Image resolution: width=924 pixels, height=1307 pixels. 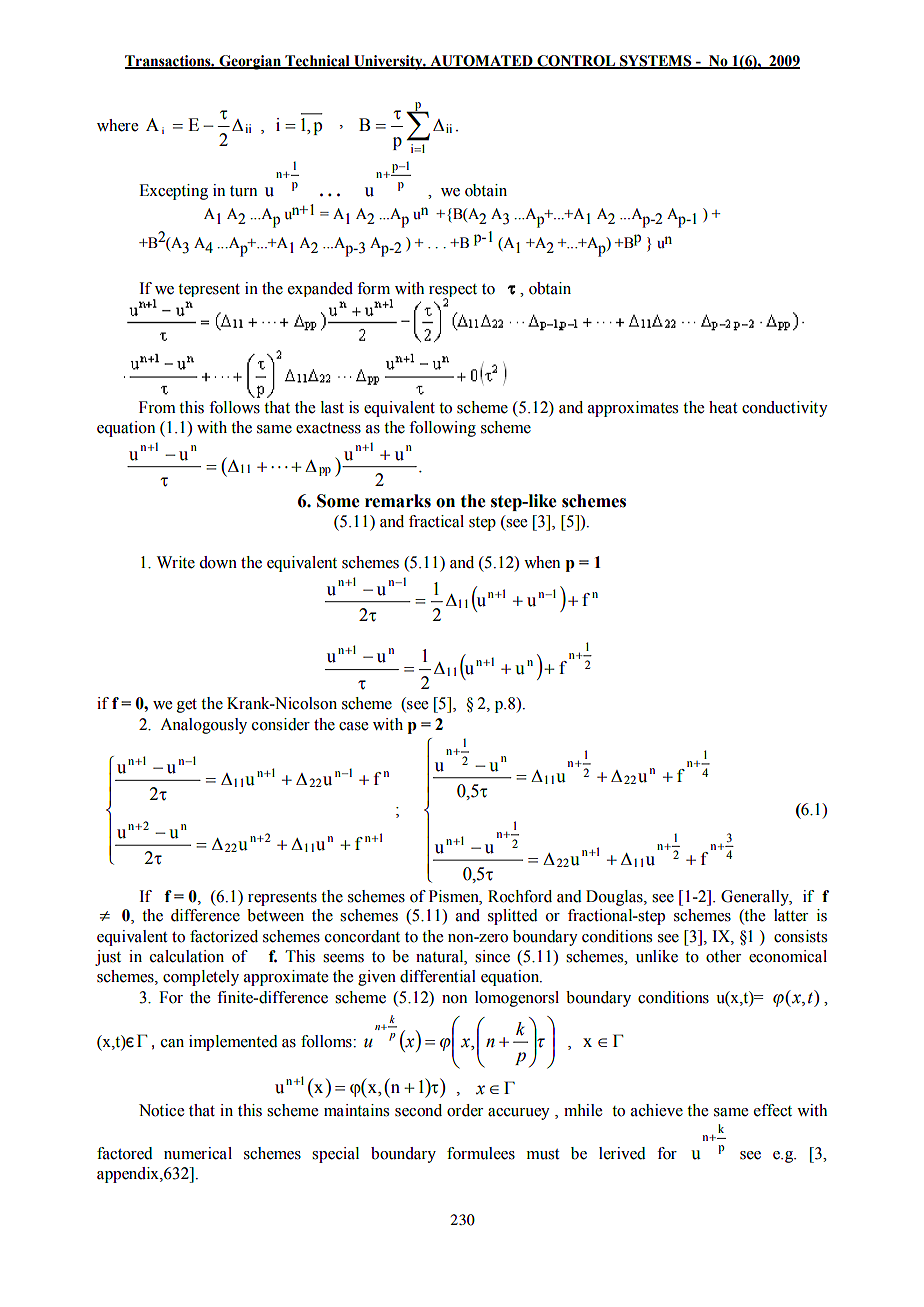 What do you see at coordinates (785, 409) in the image?
I see `conductivity` at bounding box center [785, 409].
